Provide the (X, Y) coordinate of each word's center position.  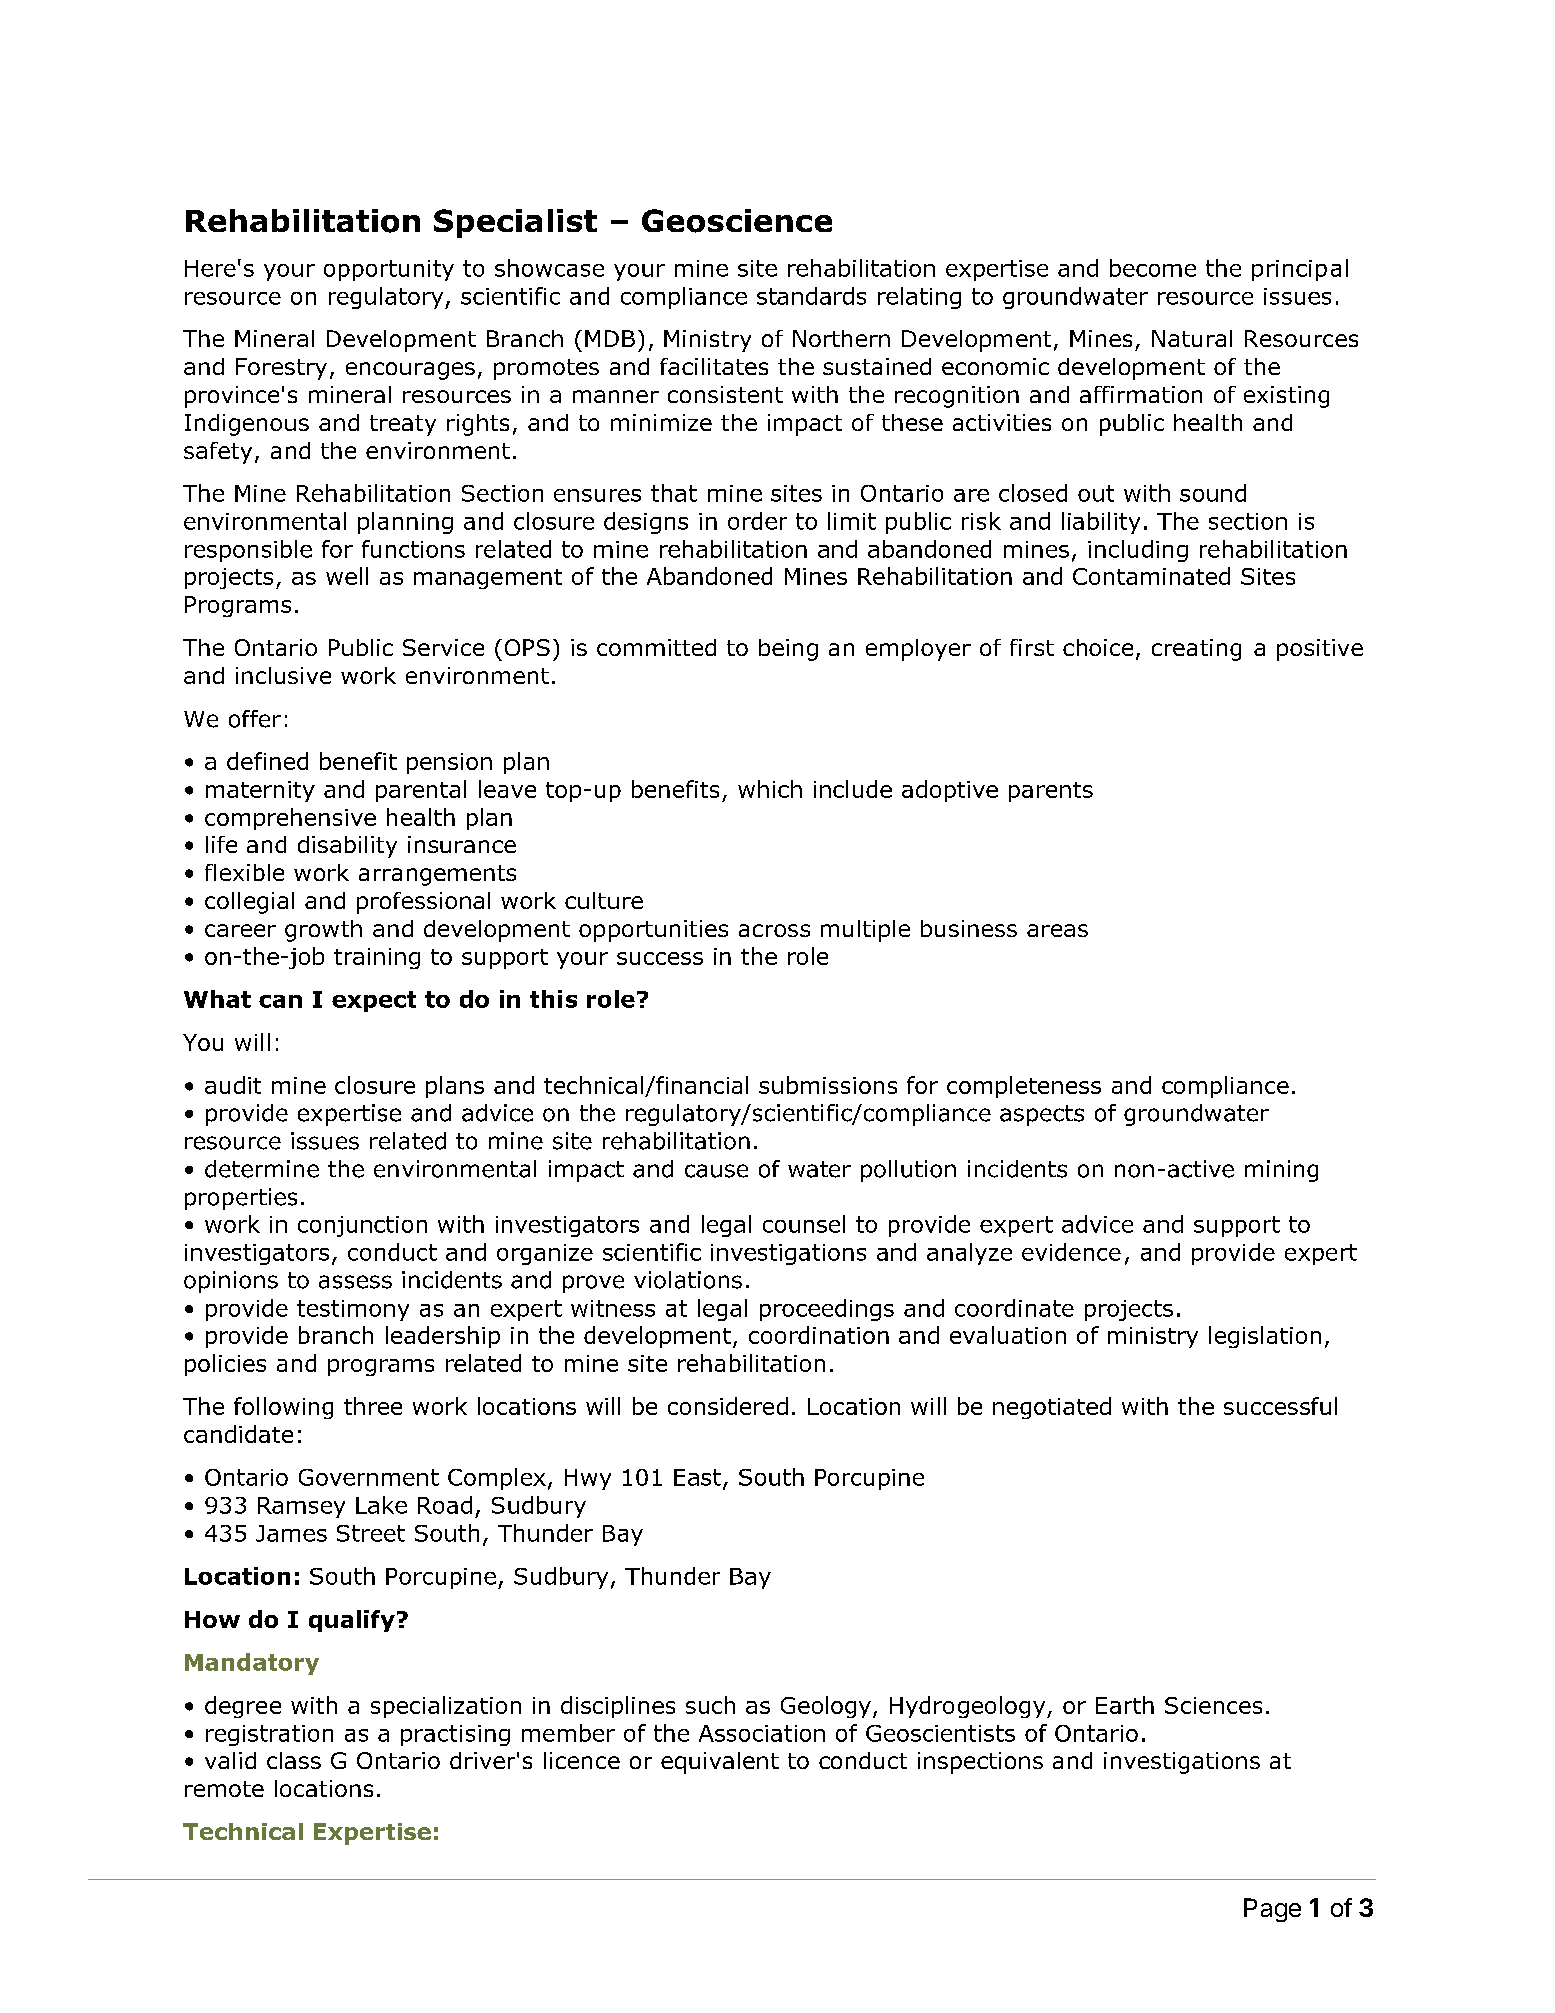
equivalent (720, 1763)
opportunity (389, 270)
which (770, 789)
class (294, 1760)
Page (1272, 1910)
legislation (1265, 1337)
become (1153, 268)
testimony (353, 1310)
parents (1051, 792)
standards (811, 296)
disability (347, 847)
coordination (819, 1335)
